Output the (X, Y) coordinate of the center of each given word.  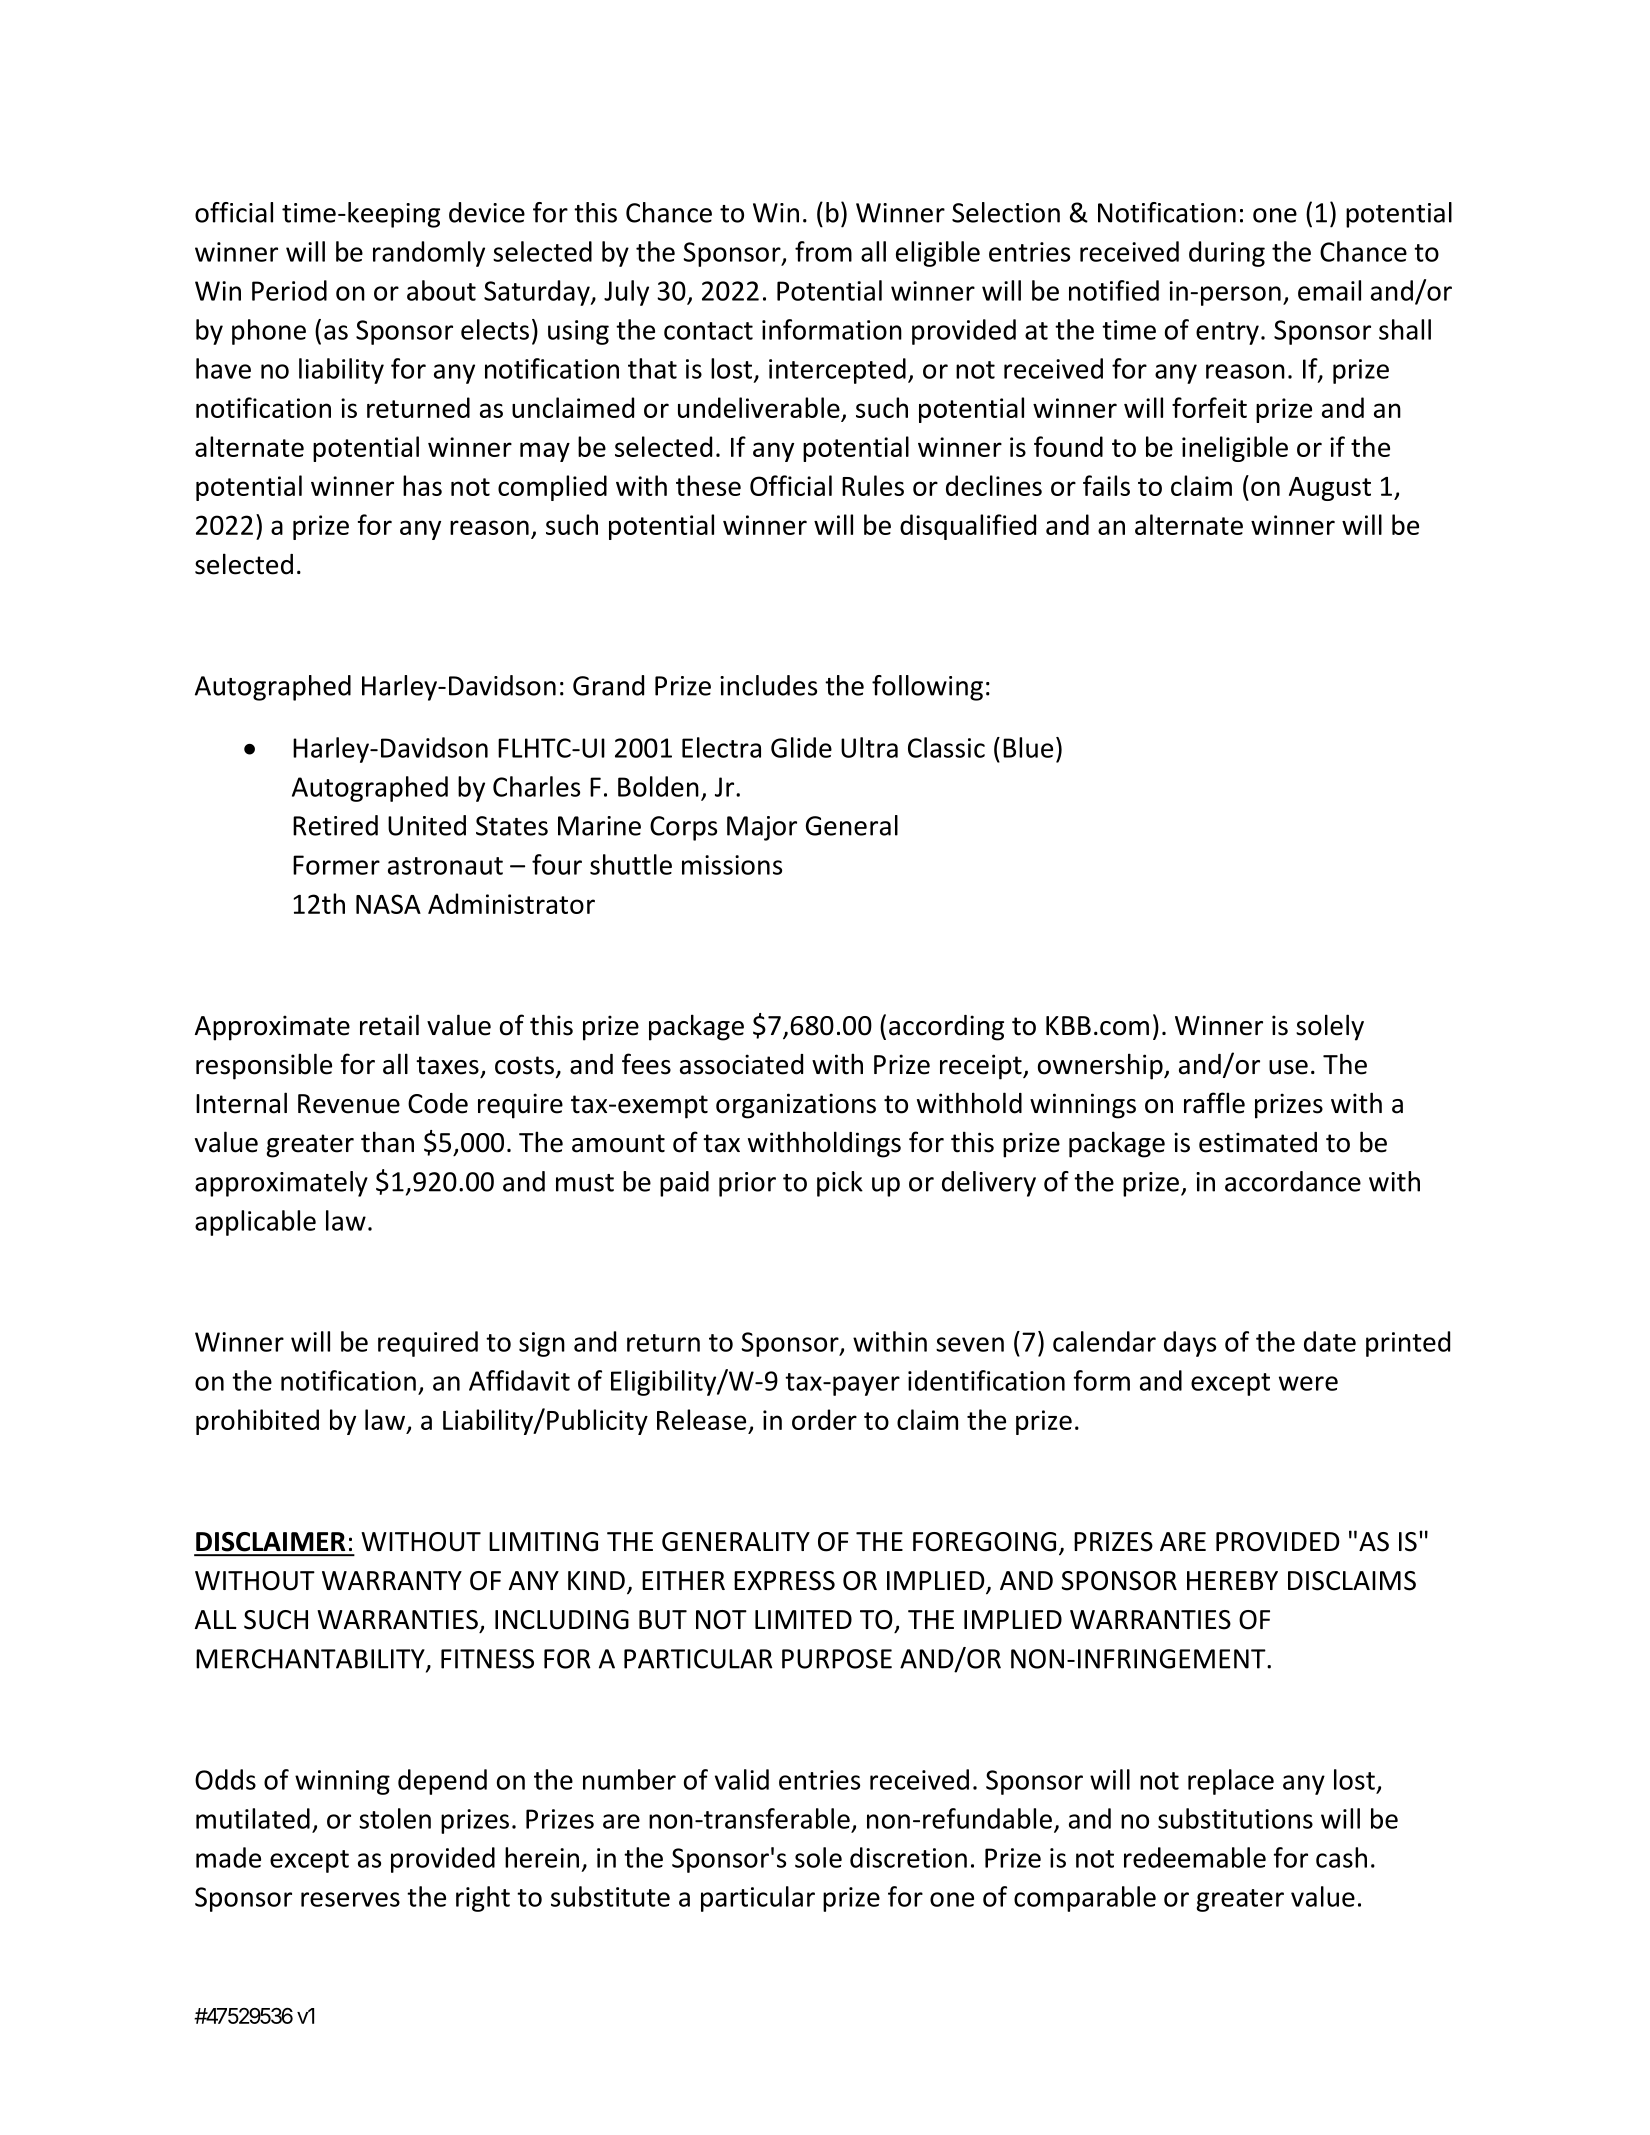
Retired (335, 825)
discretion (908, 1857)
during (1227, 254)
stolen (395, 1818)
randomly (429, 254)
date (1330, 1341)
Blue (1028, 747)
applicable (255, 1223)
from (823, 251)
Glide (801, 747)
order (824, 1419)
